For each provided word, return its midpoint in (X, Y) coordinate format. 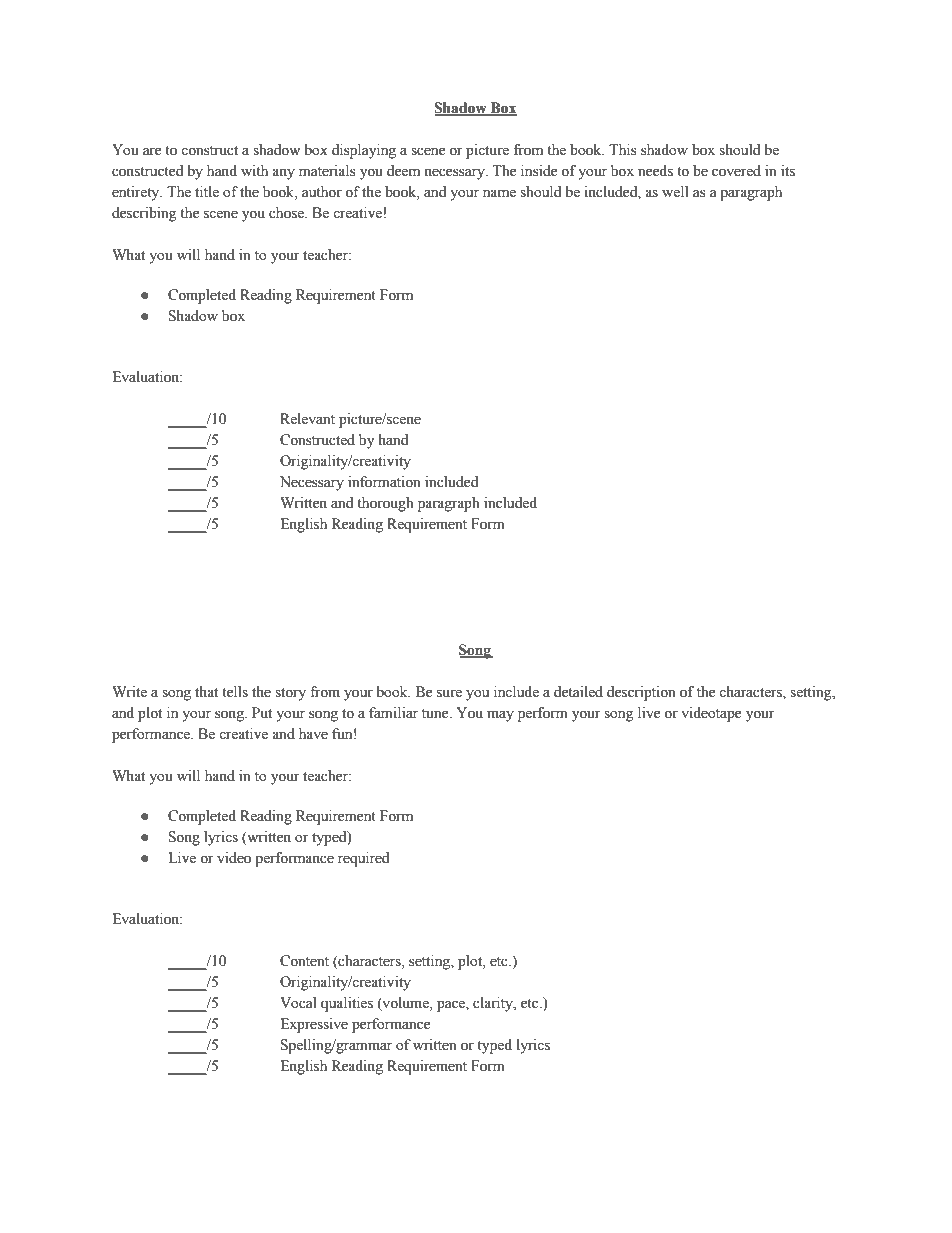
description (641, 693)
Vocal (298, 1003)
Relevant (307, 419)
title (207, 192)
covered (736, 171)
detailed (578, 692)
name (499, 193)
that (206, 692)
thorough (385, 504)
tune (436, 714)
